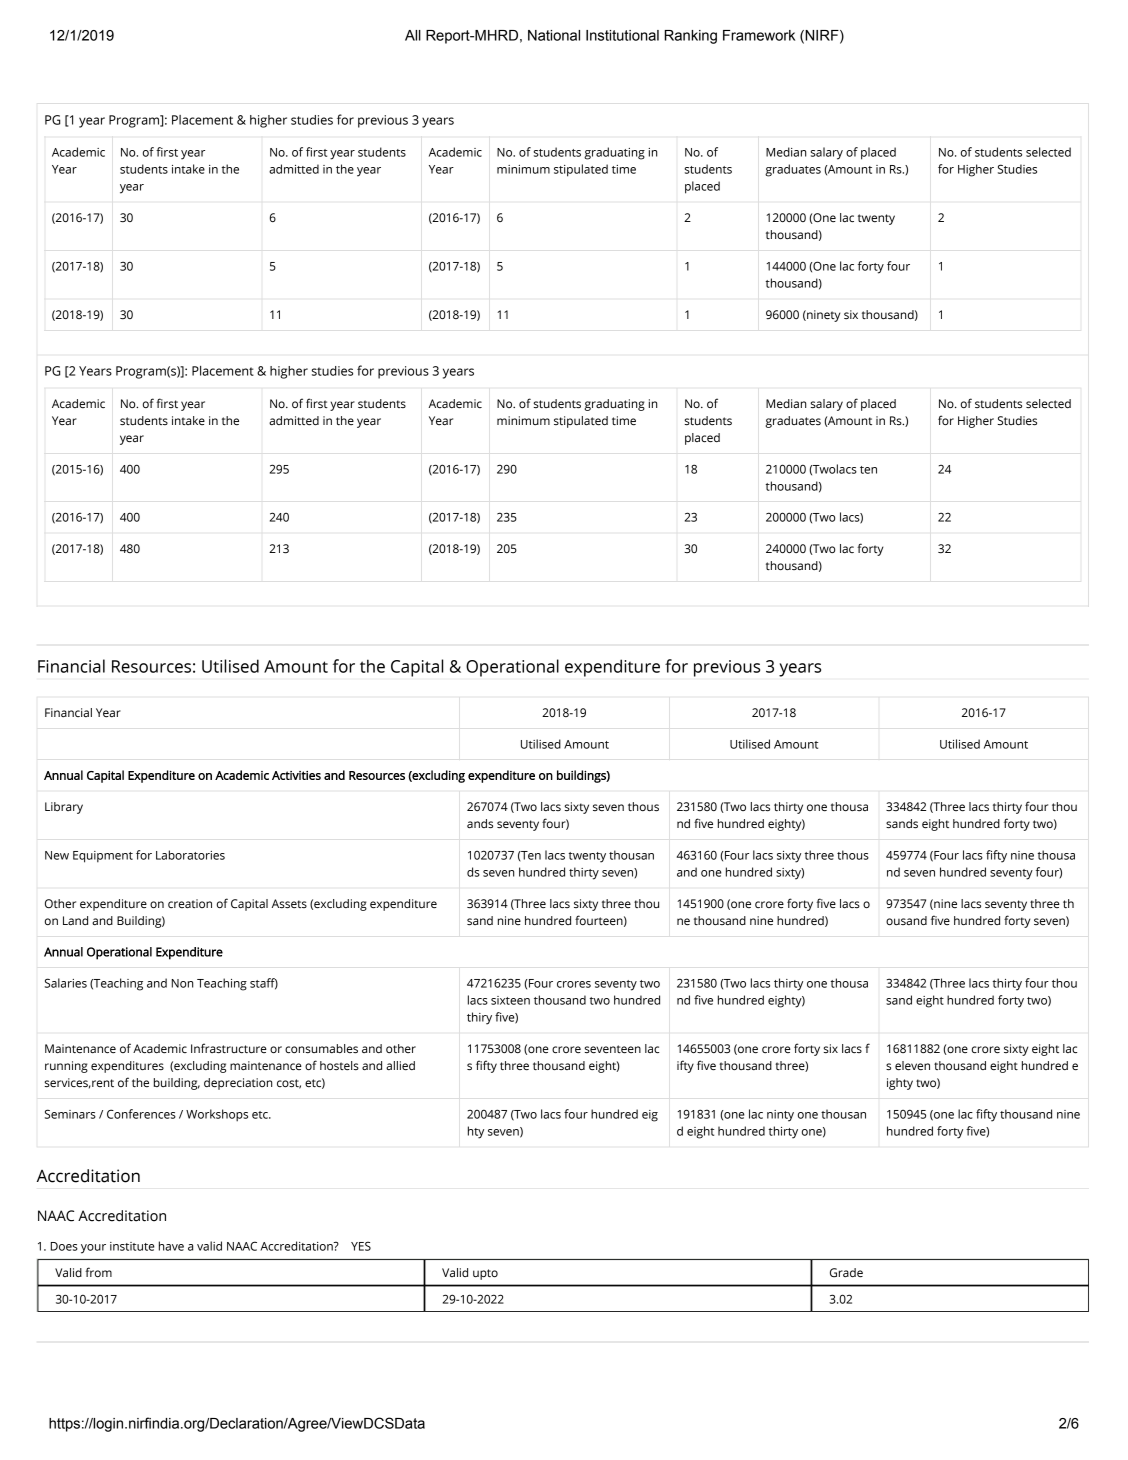 This image has width=1128, height=1460. I want to click on Laboratories, so click(190, 855).
